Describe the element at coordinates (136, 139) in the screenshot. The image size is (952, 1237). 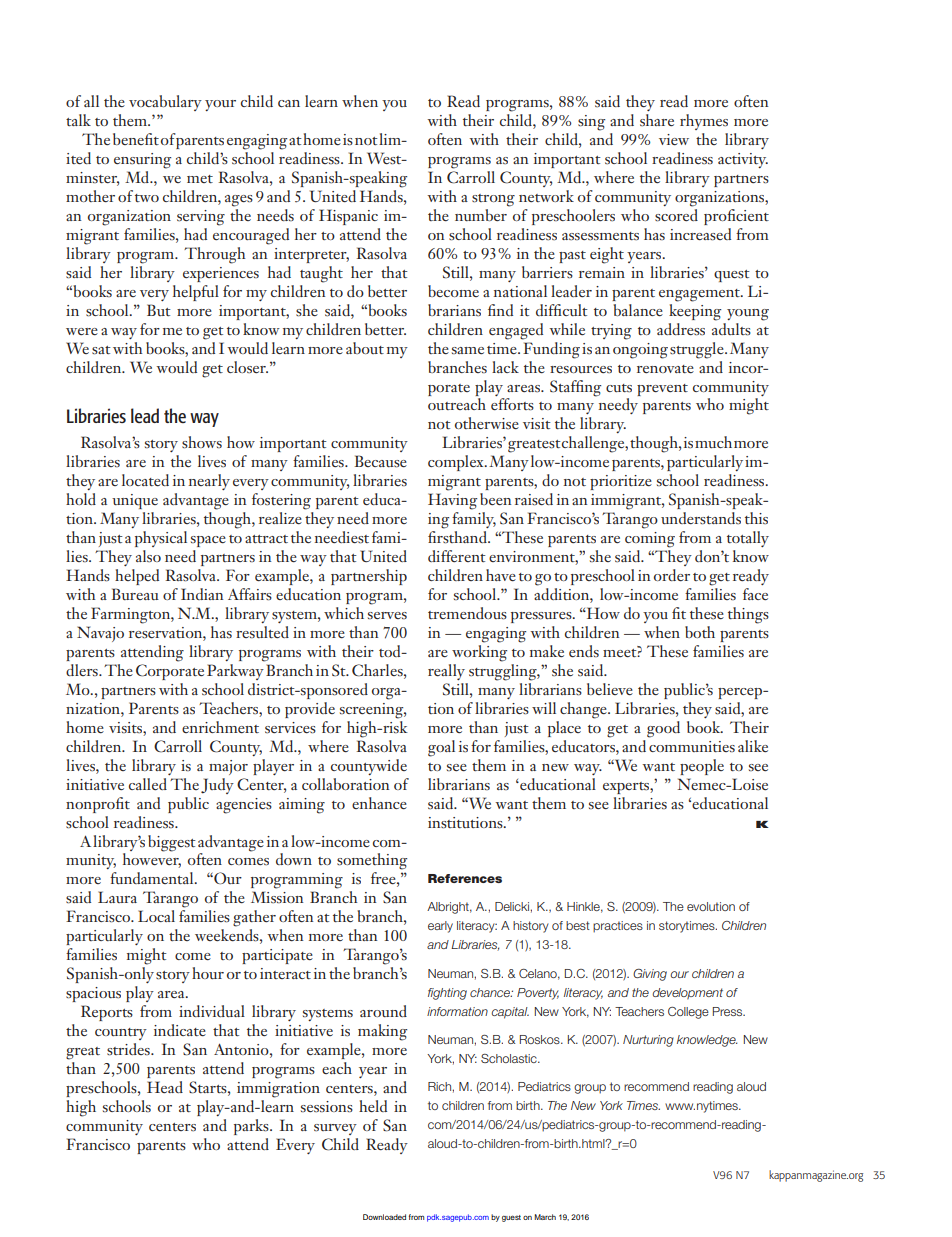
I see `benefit` at that location.
